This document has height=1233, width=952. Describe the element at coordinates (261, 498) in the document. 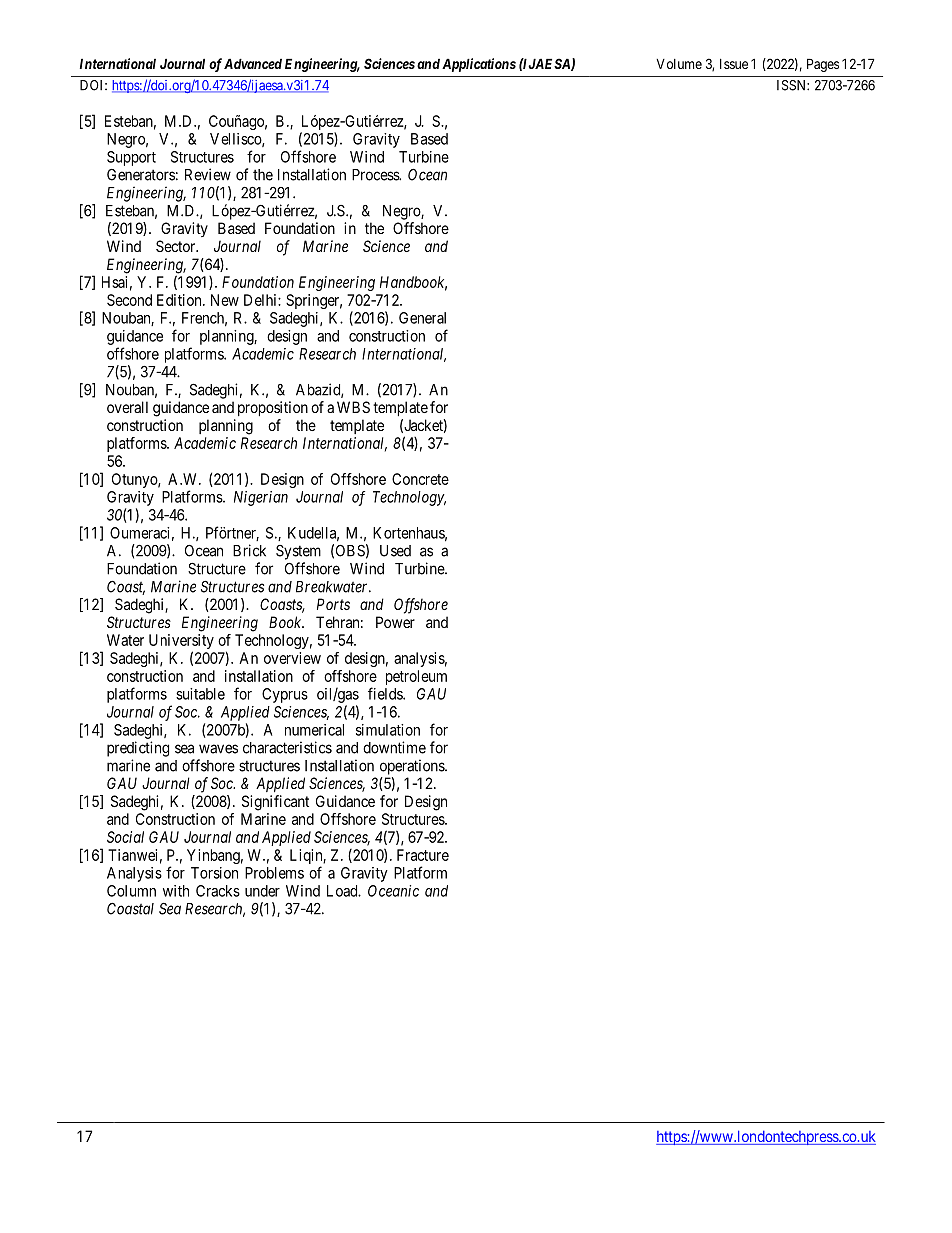

I see `Nigerian` at that location.
